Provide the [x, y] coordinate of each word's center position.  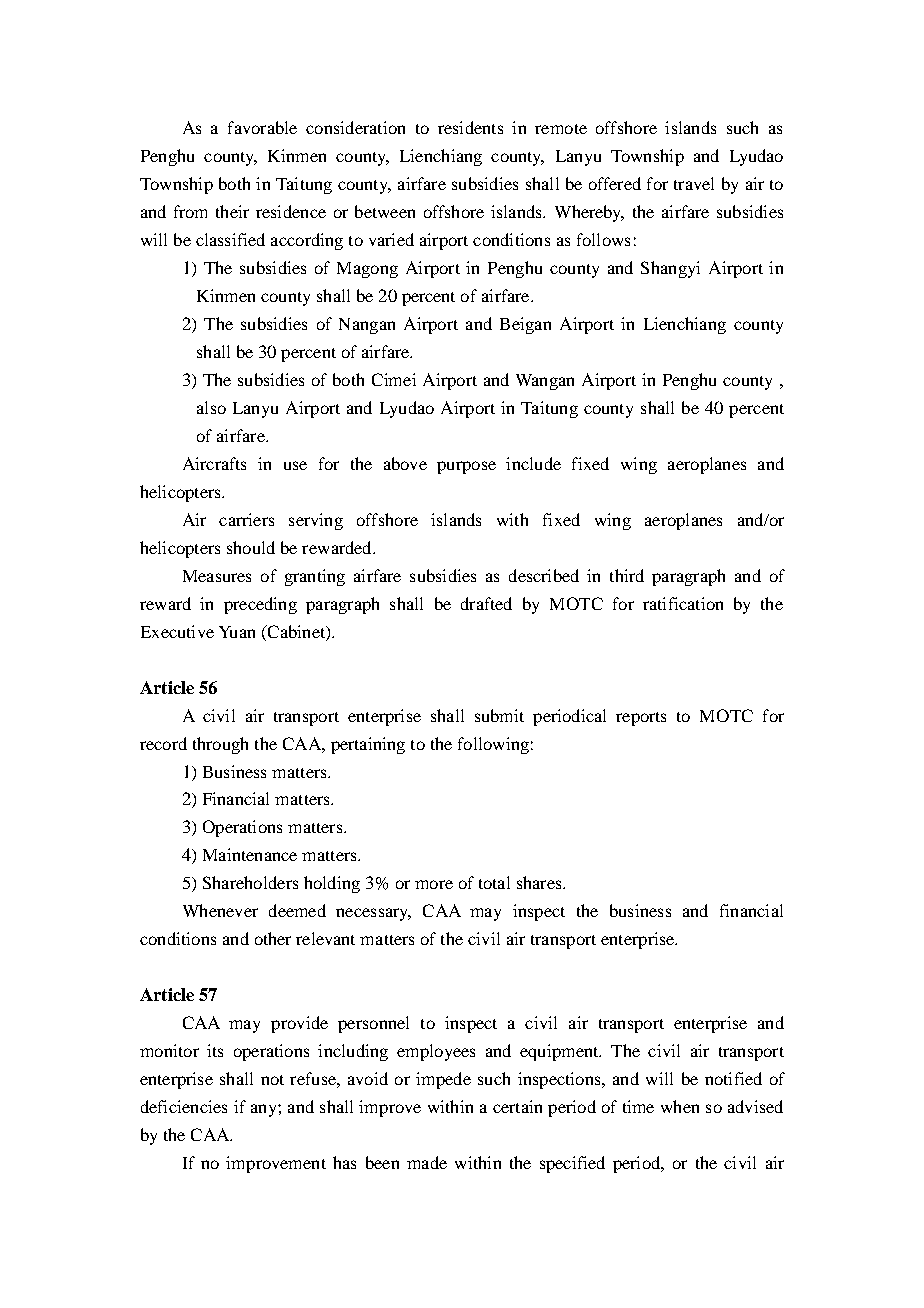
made [427, 1162]
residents [470, 127]
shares [540, 882]
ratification [683, 603]
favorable [262, 127]
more [434, 884]
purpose [466, 467]
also [211, 407]
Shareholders [250, 882]
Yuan [237, 632]
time [638, 1106]
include [533, 463]
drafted [486, 603]
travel [694, 183]
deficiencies [184, 1106]
